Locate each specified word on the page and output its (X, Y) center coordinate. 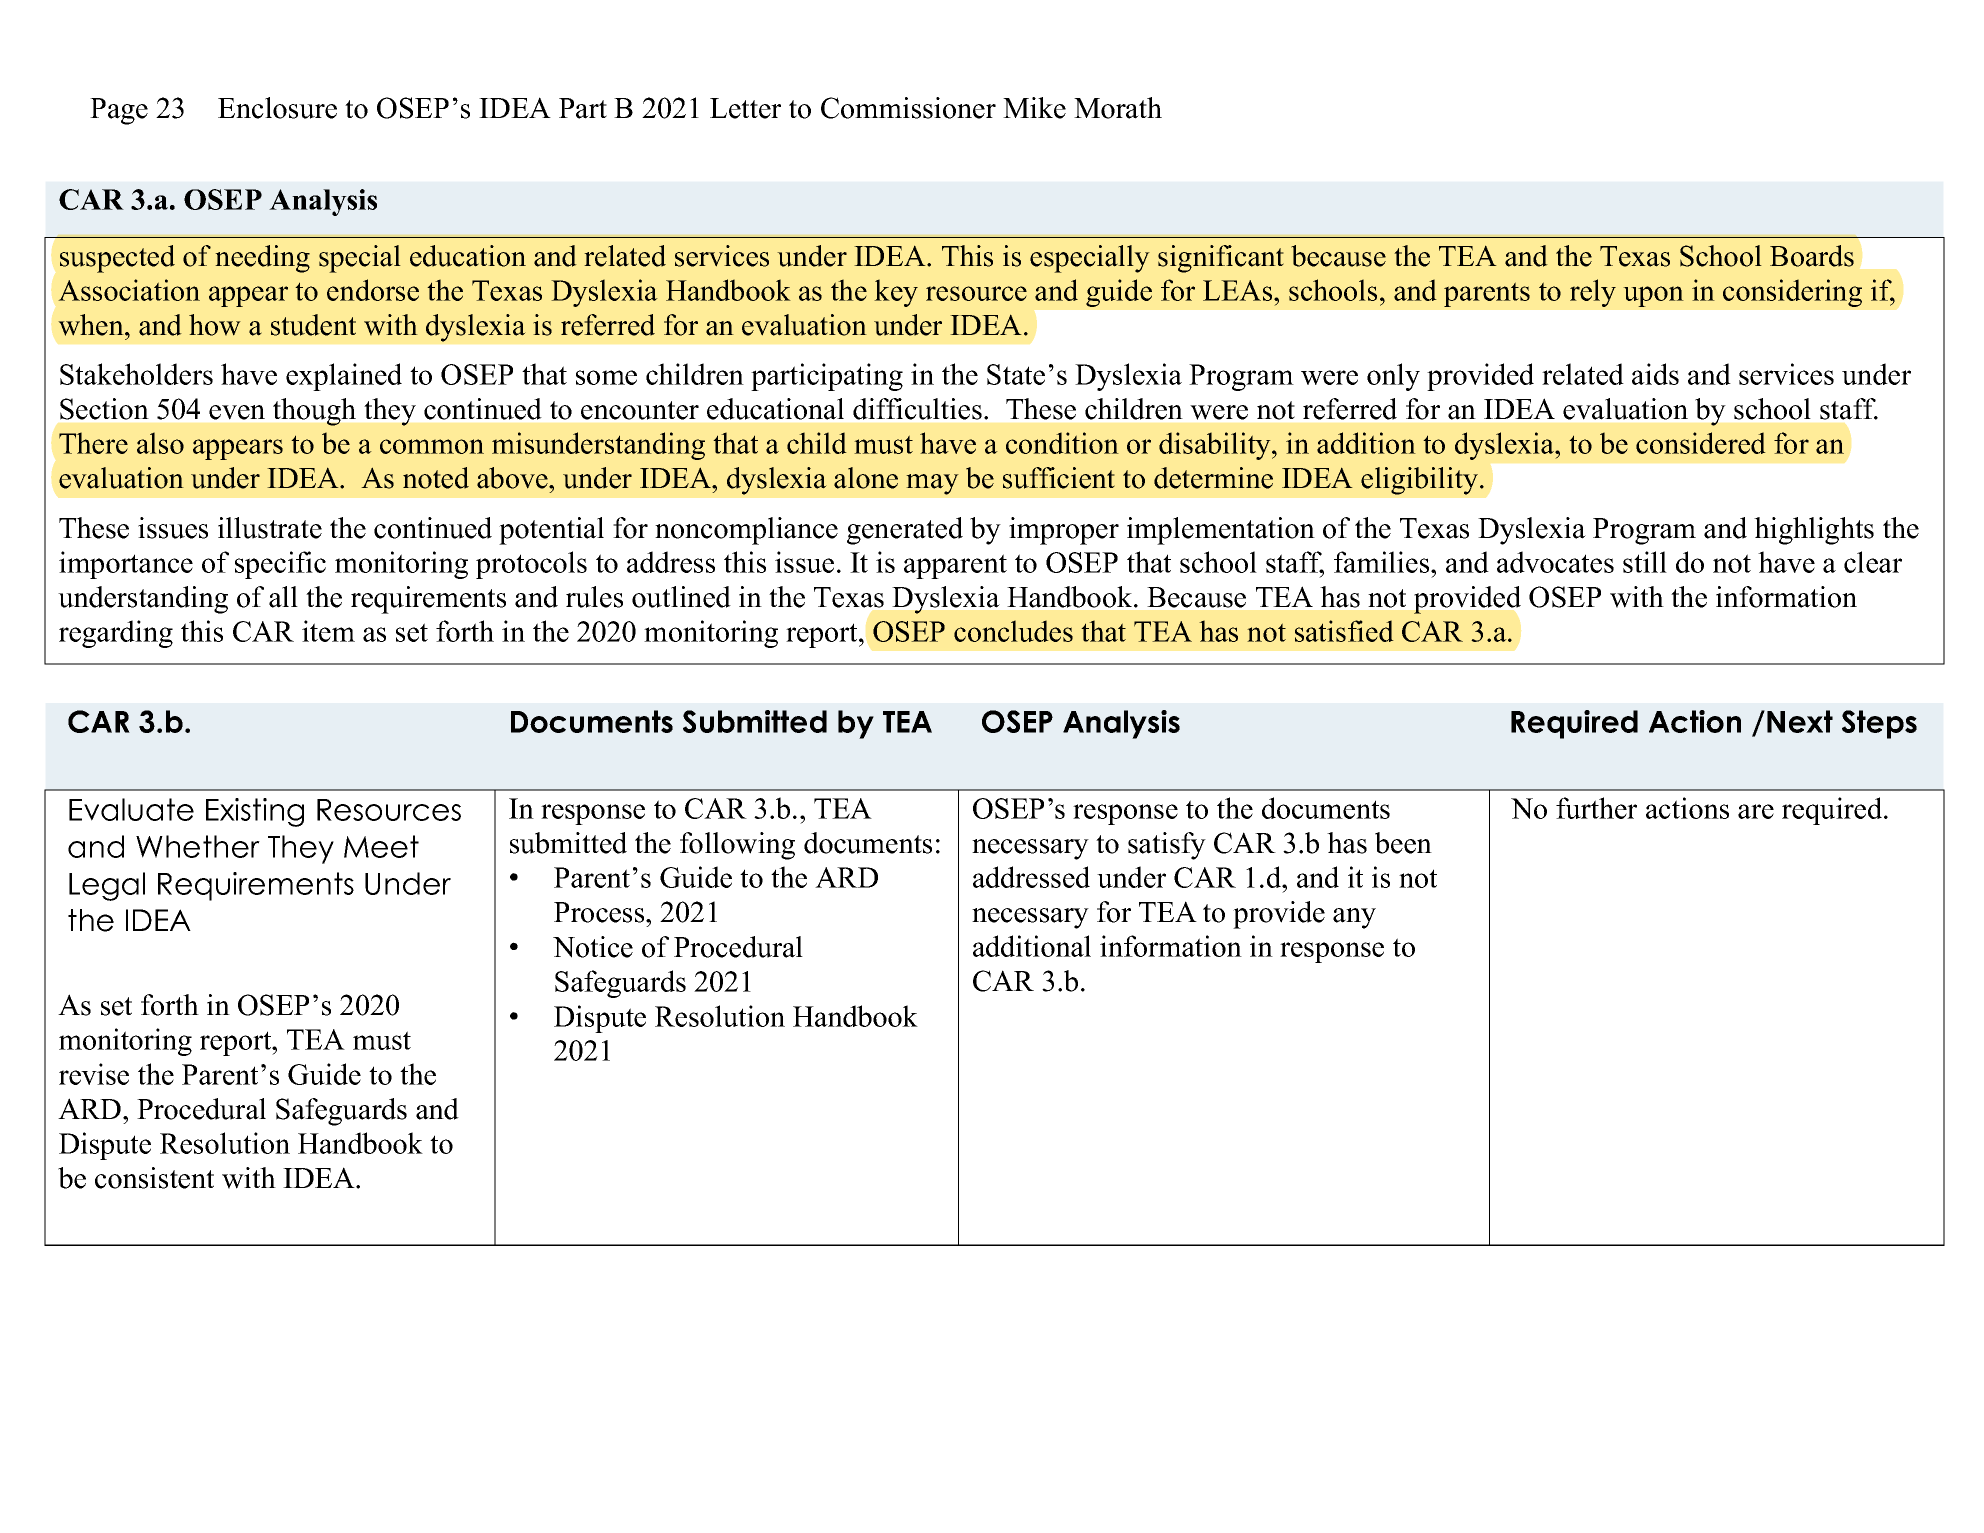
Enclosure (277, 108)
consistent (154, 1178)
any (1354, 918)
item (328, 631)
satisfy (1167, 846)
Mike (1034, 108)
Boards (1812, 256)
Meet (381, 846)
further (1596, 808)
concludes (1013, 631)
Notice (593, 947)
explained (344, 377)
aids (1655, 374)
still (1645, 562)
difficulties (917, 409)
